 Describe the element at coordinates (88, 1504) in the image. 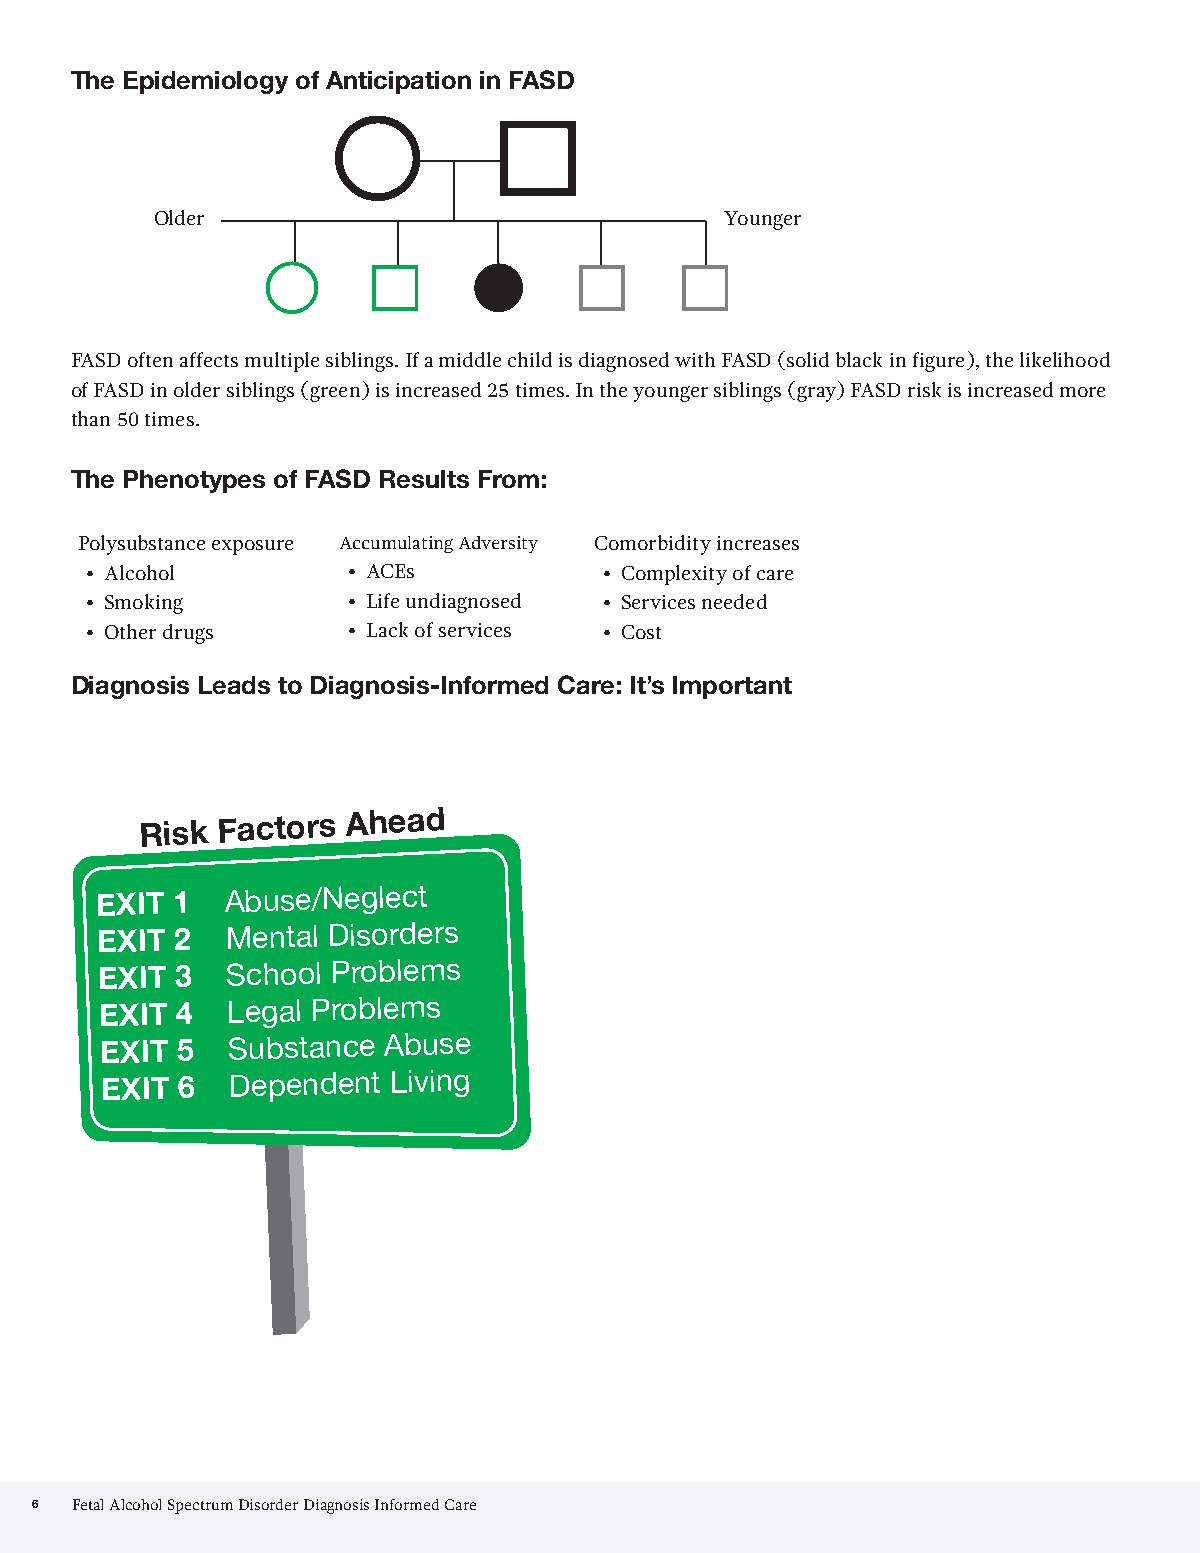

I see `Fetal` at that location.
